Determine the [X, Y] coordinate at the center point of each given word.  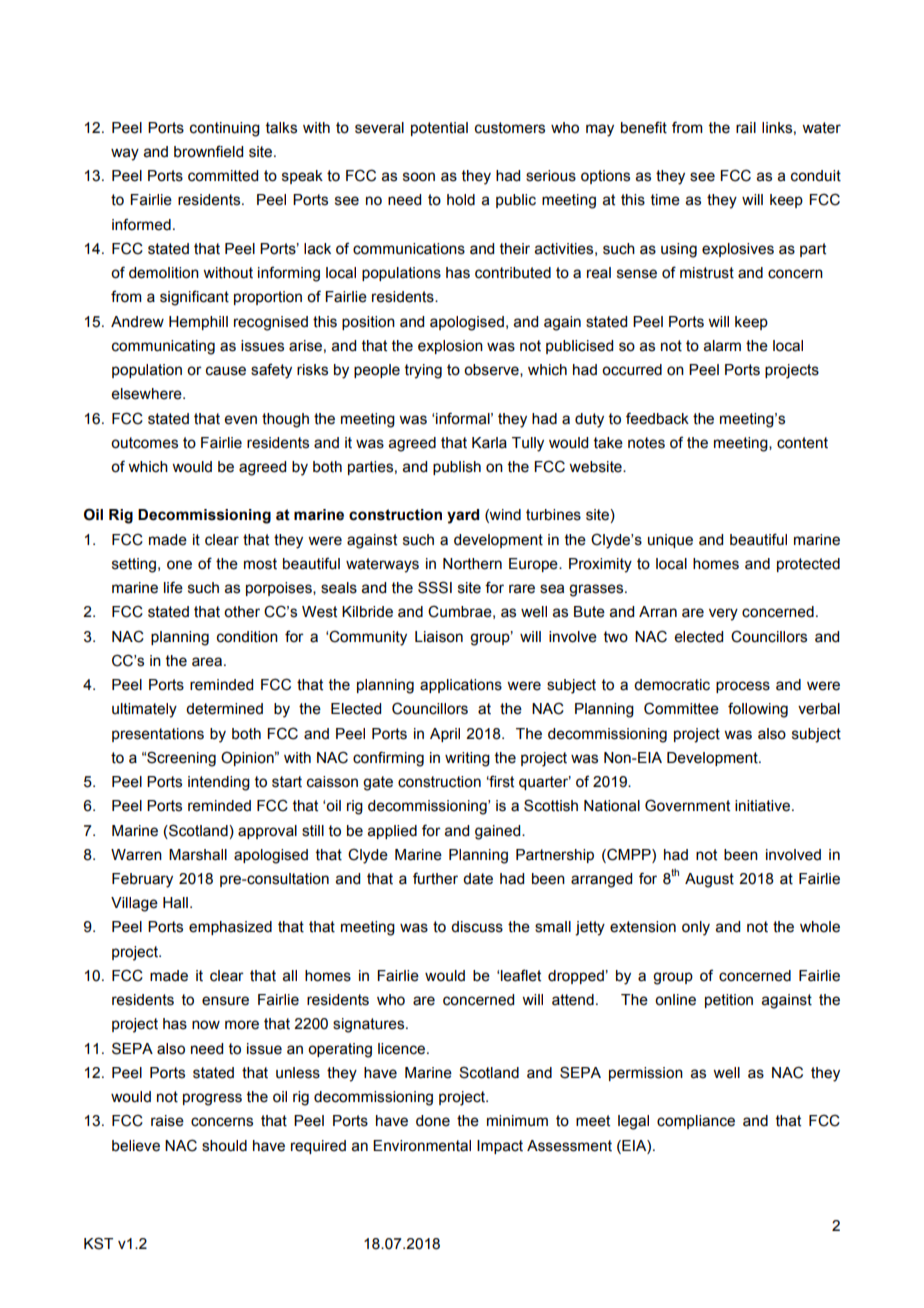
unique [670, 541]
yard [463, 516]
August [709, 880]
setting [134, 565]
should [224, 1146]
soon [419, 177]
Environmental [422, 1146]
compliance [696, 1122]
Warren [136, 855]
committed [223, 176]
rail [746, 128]
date [478, 879]
